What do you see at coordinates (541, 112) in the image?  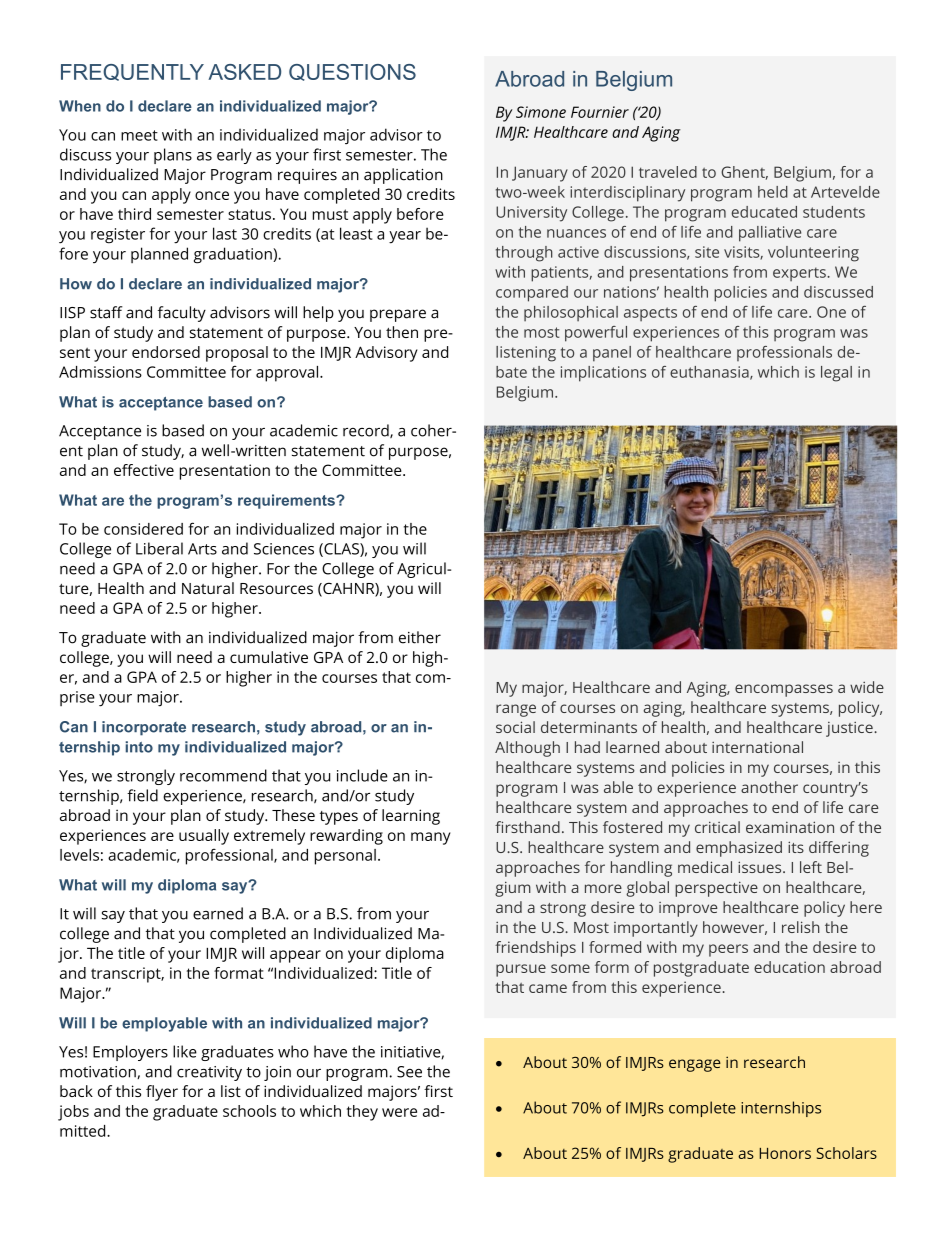 I see `Simone` at bounding box center [541, 112].
